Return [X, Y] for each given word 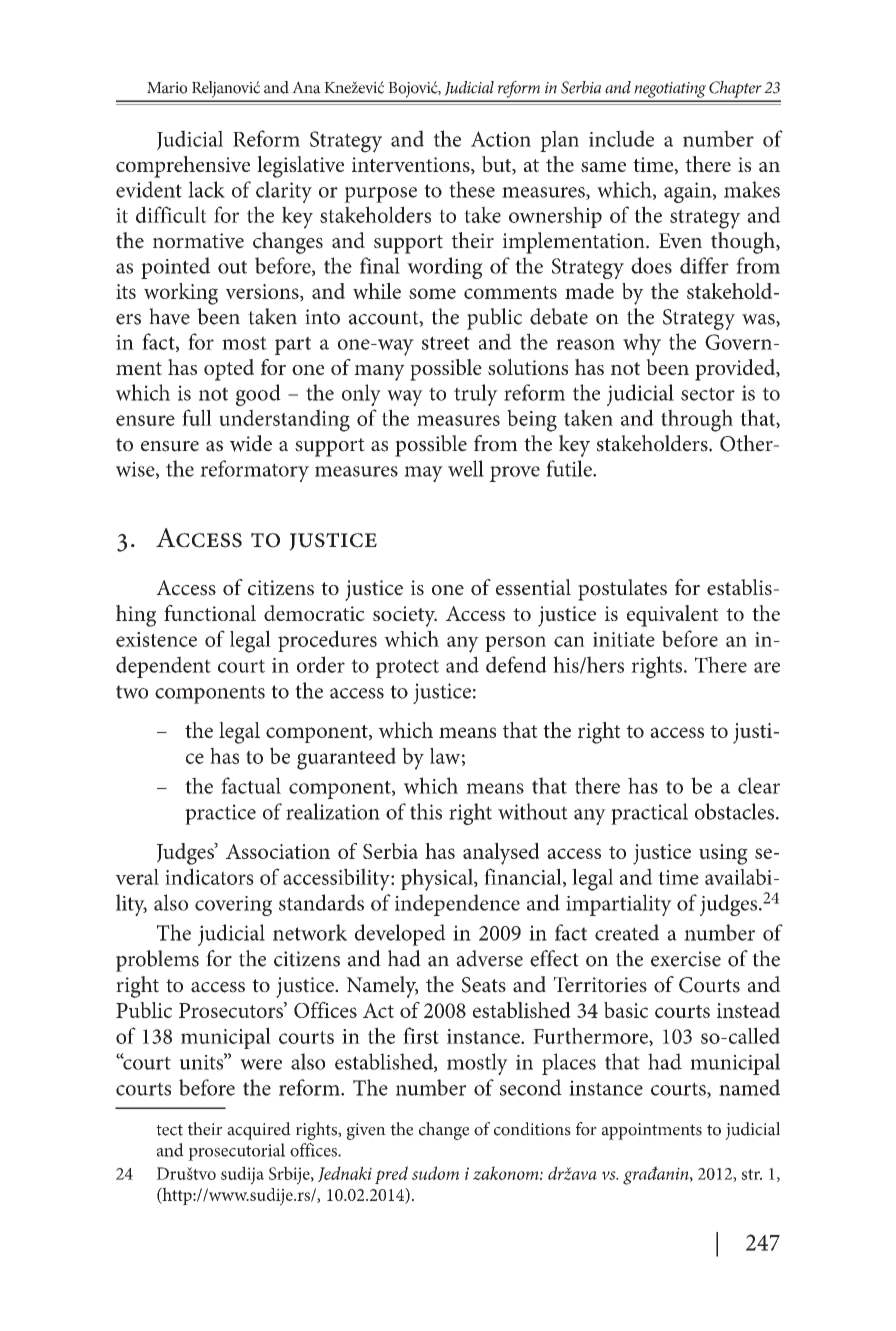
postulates [622, 590]
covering [233, 906]
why [642, 344]
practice [220, 814]
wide [251, 443]
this [426, 811]
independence [457, 905]
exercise [686, 959]
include [621, 138]
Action [501, 139]
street [446, 343]
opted [229, 370]
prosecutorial [236, 1152]
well [466, 468]
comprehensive [183, 167]
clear [759, 785]
